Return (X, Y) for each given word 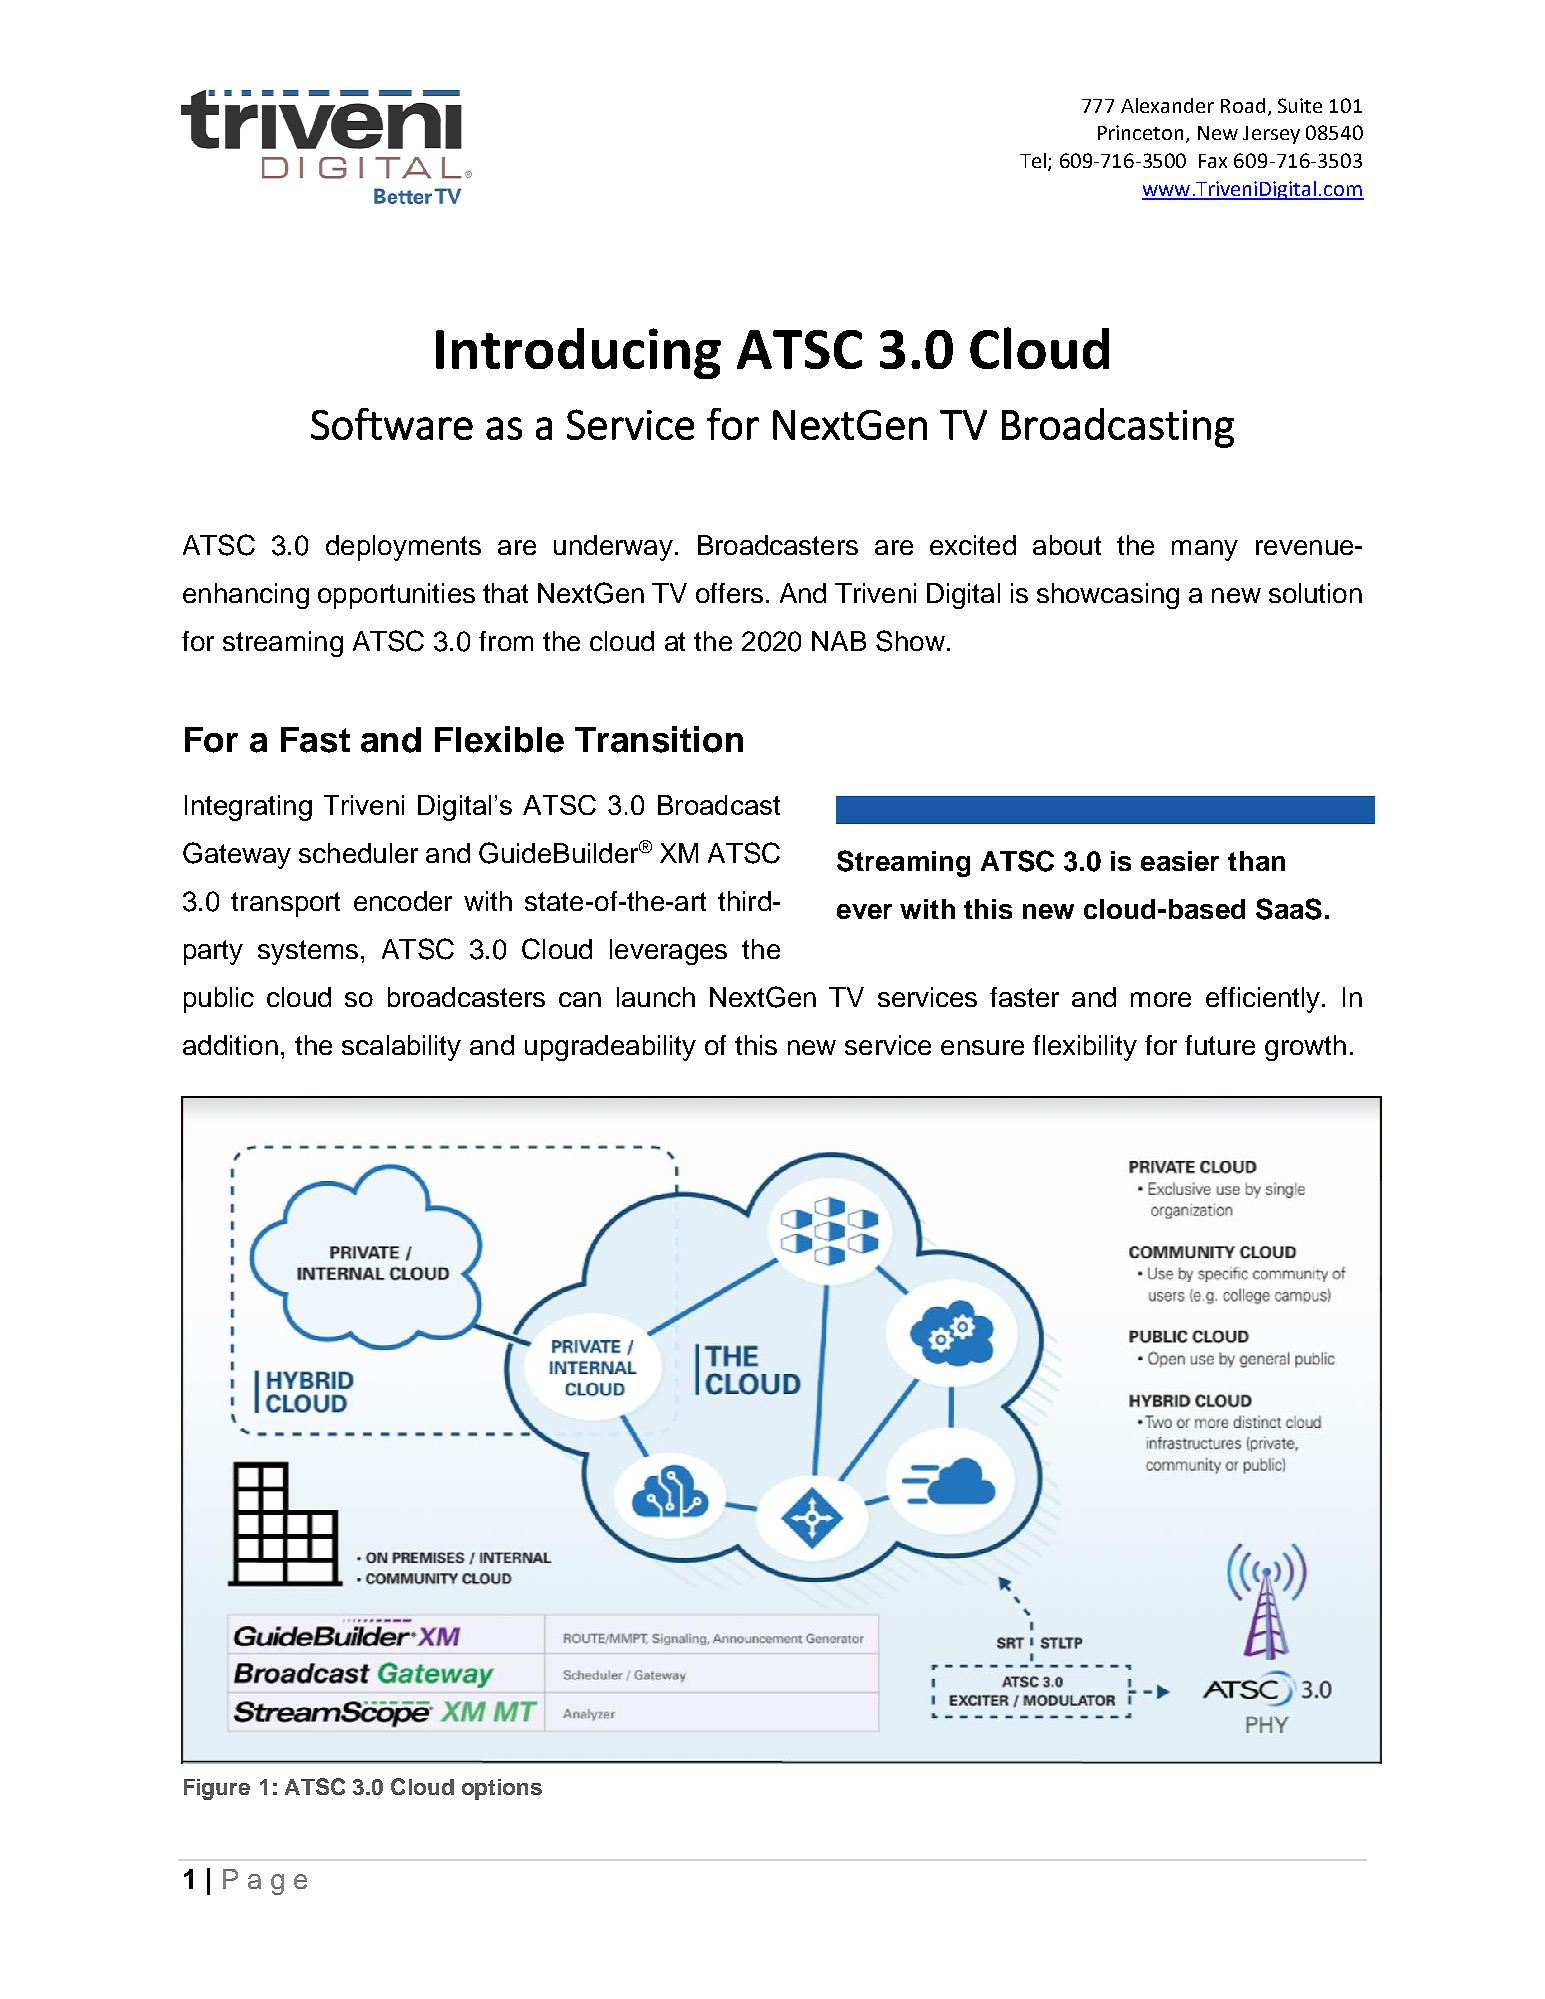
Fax (1213, 161)
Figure (217, 1789)
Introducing (578, 353)
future (1220, 1045)
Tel (1033, 160)
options (502, 1789)
